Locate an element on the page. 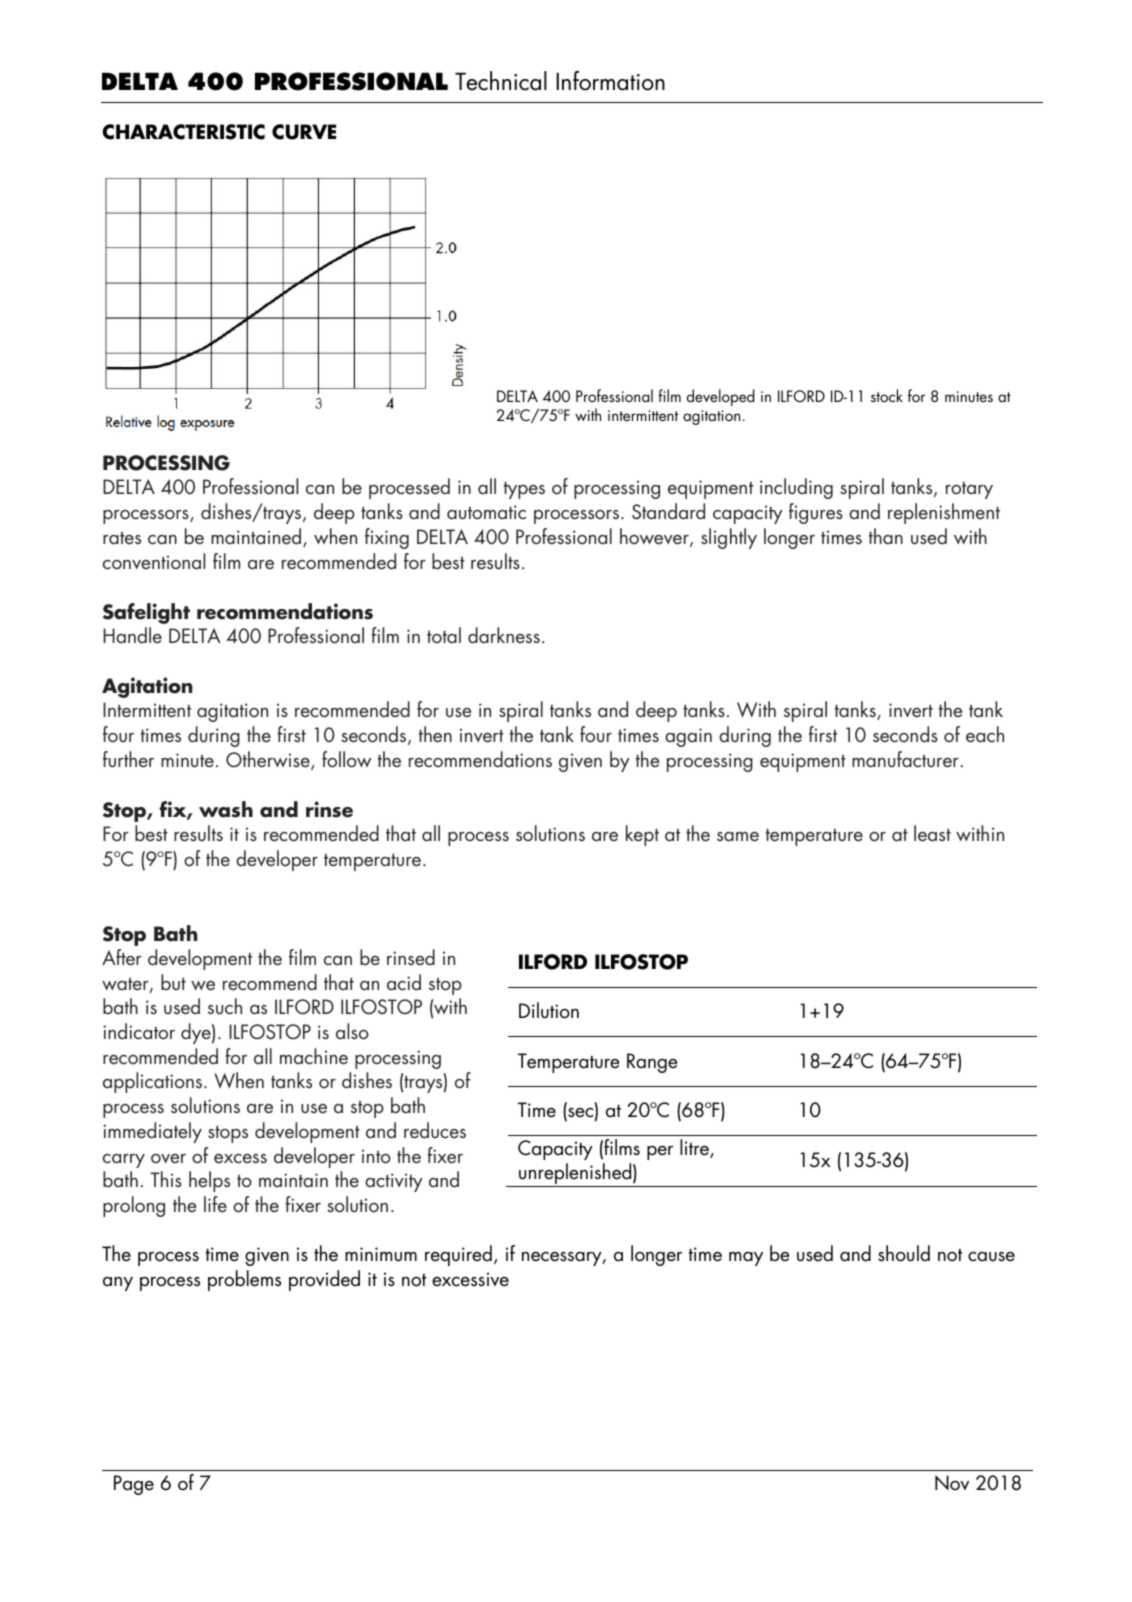 The width and height of the document is (1132, 1602). CHARACTERISTIC is located at coordinates (183, 132).
